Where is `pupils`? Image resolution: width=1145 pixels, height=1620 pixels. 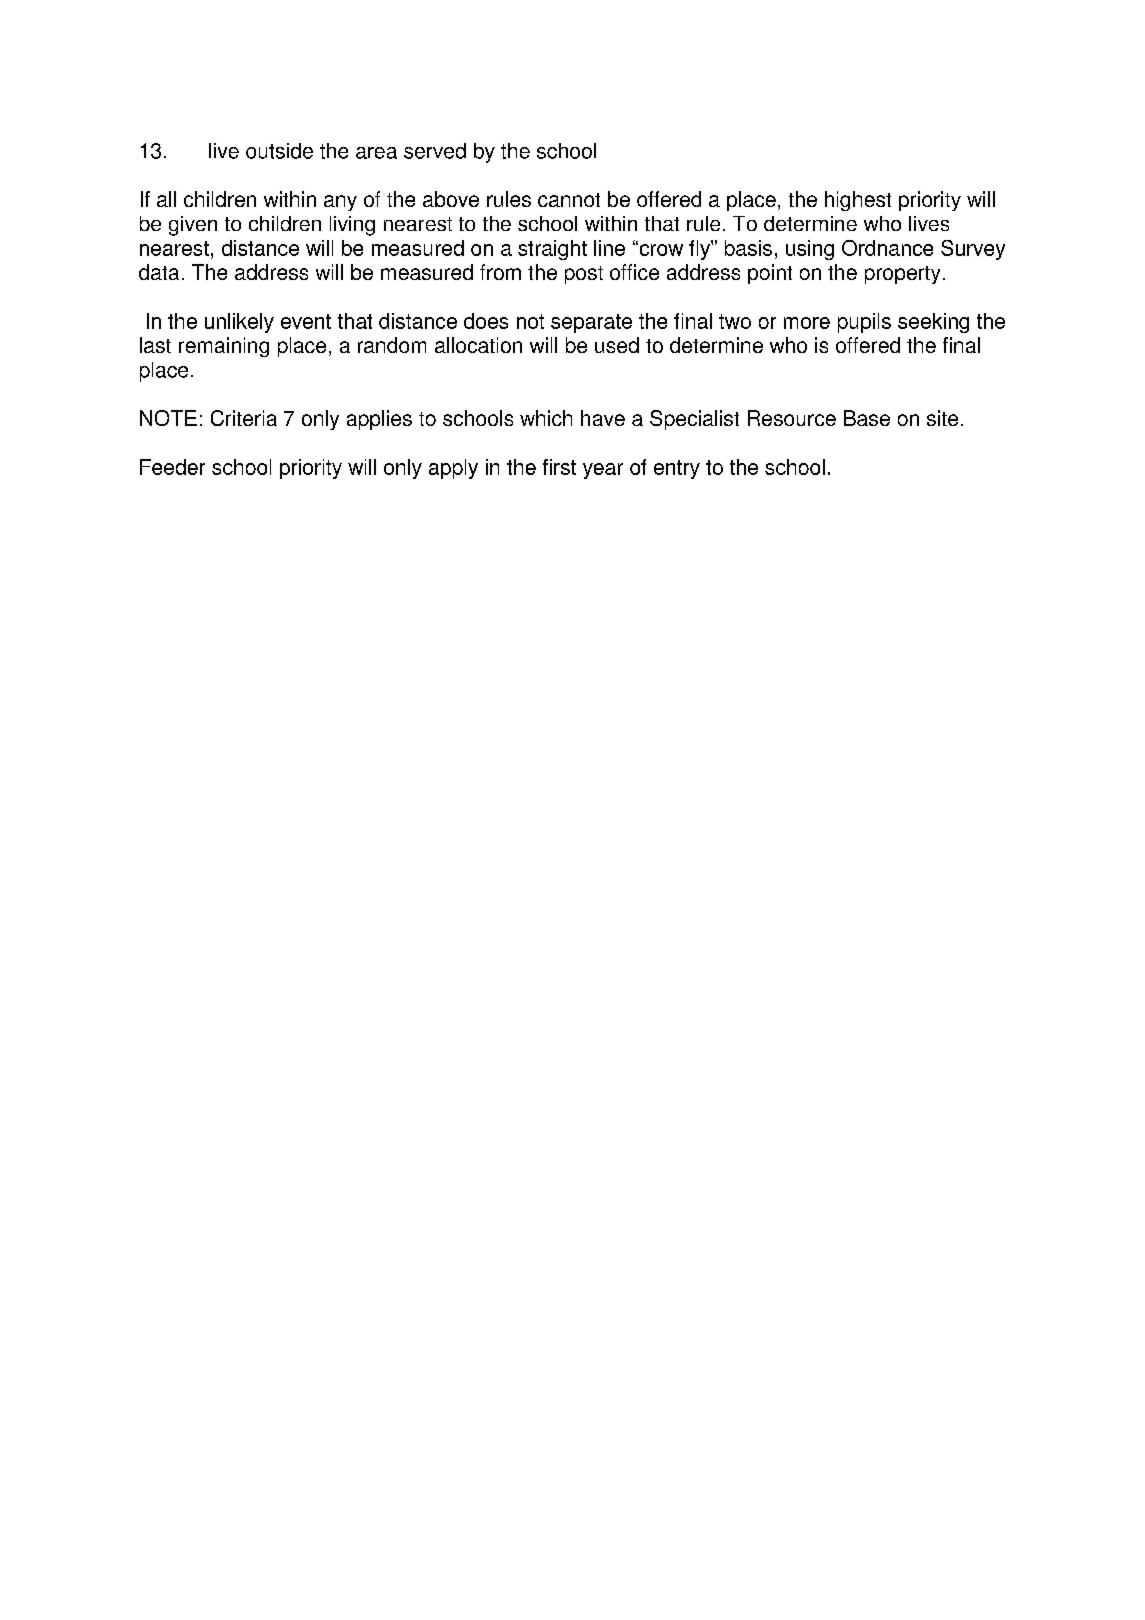
pupils is located at coordinates (864, 323).
